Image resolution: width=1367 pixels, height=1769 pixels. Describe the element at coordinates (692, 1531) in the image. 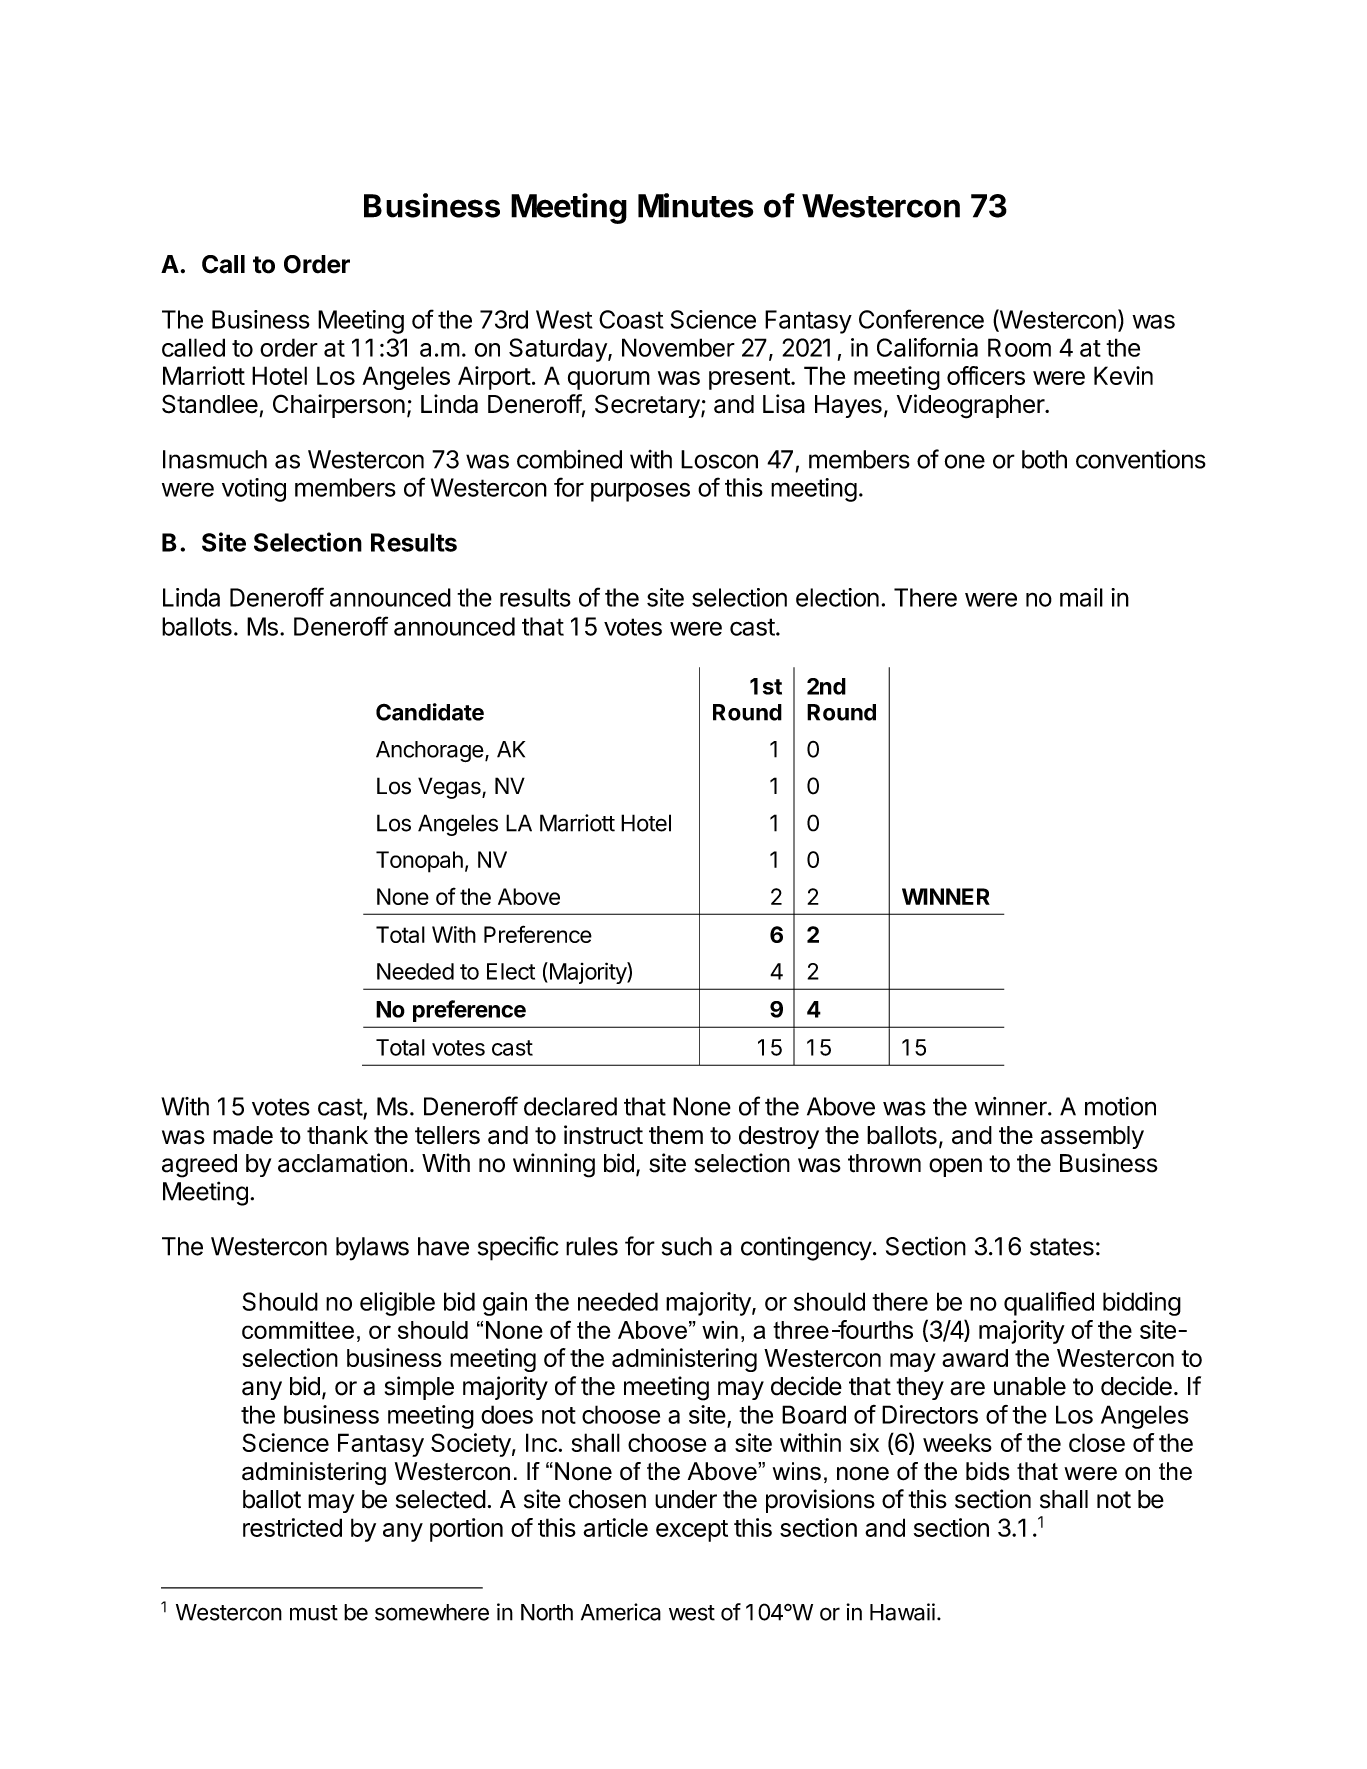

I see `except` at that location.
